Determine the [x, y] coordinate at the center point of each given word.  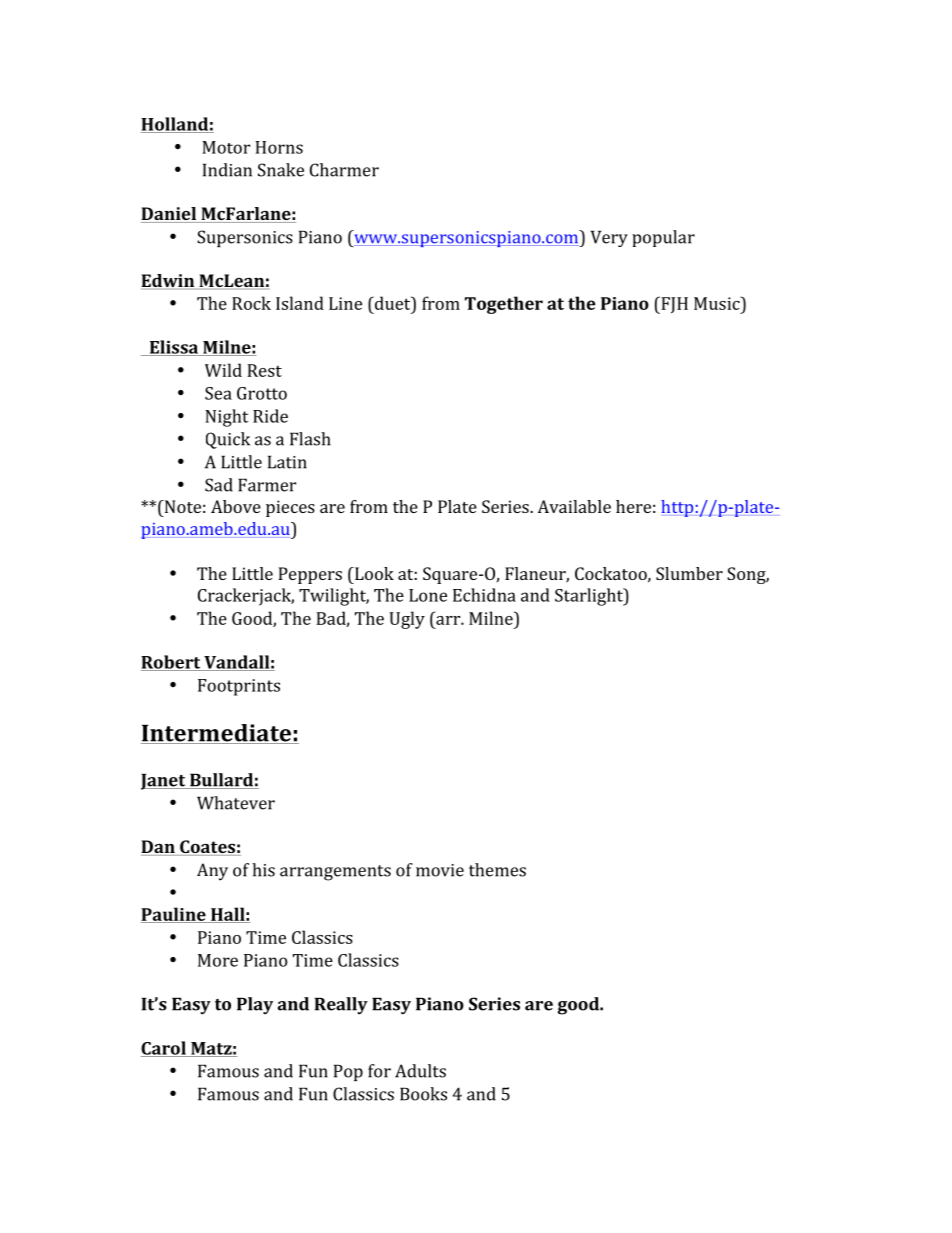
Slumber [689, 573]
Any [212, 872]
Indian [227, 170]
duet [393, 303]
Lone [428, 595]
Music [718, 303]
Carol [164, 1049]
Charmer [344, 170]
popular [663, 238]
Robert [172, 663]
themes [497, 870]
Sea [218, 393]
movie [440, 870]
